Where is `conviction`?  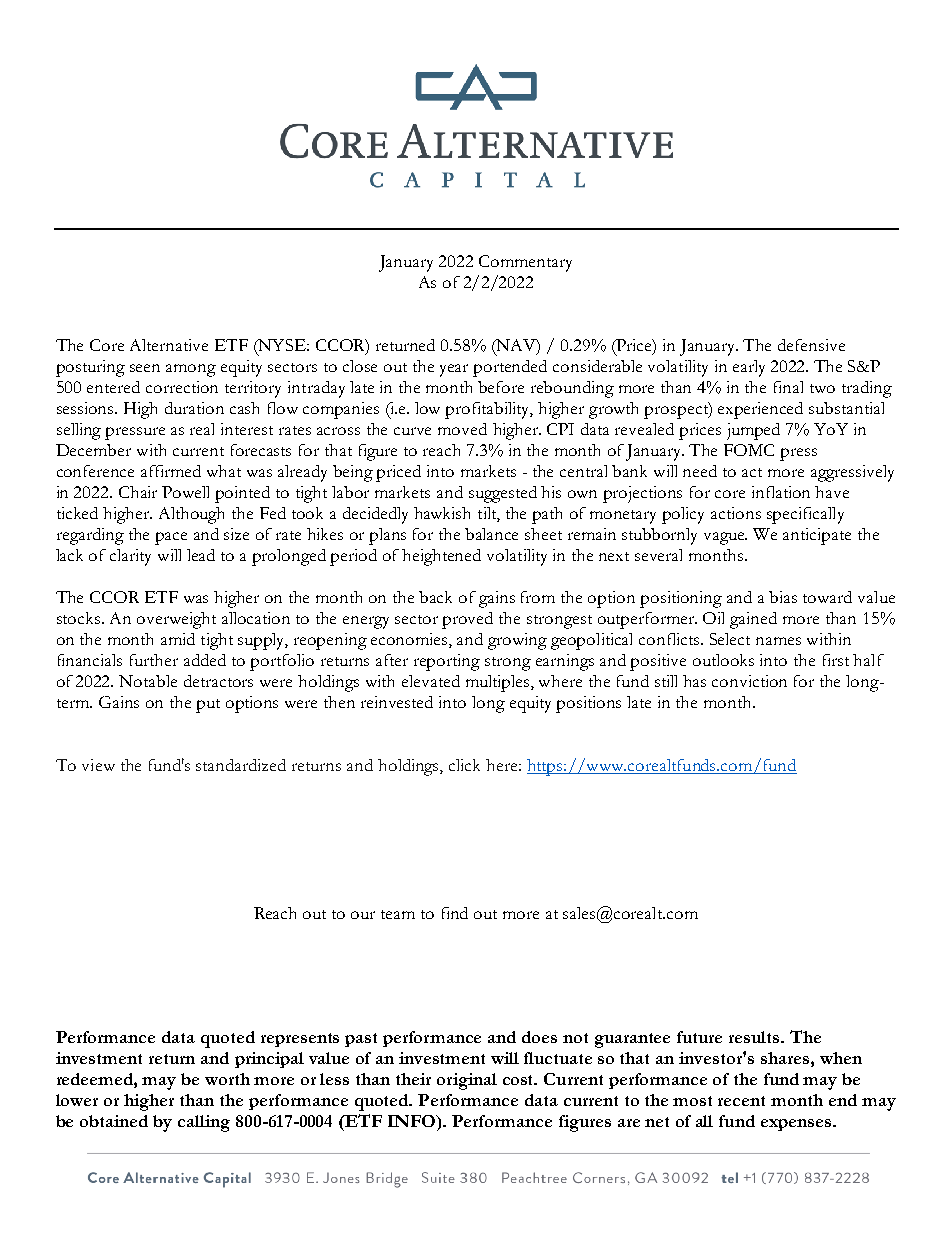 conviction is located at coordinates (749, 681).
